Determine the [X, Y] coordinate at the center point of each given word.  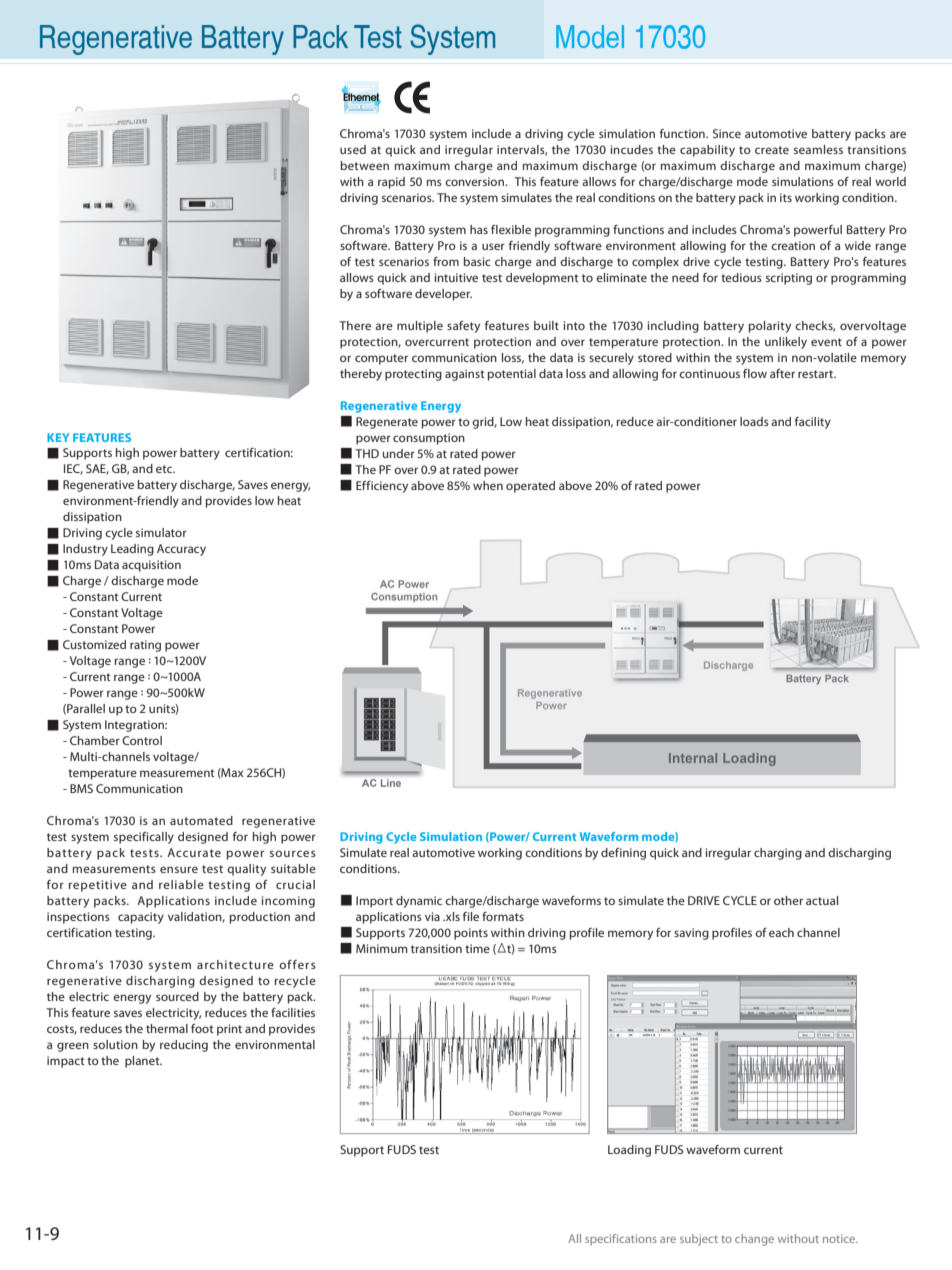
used [353, 149]
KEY [58, 437]
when [488, 485]
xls [452, 916]
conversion [475, 181]
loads [754, 421]
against [464, 375]
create [772, 150]
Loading [629, 1151]
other [788, 900]
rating [145, 646]
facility [813, 423]
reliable [181, 884]
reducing [184, 1046]
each [781, 932]
